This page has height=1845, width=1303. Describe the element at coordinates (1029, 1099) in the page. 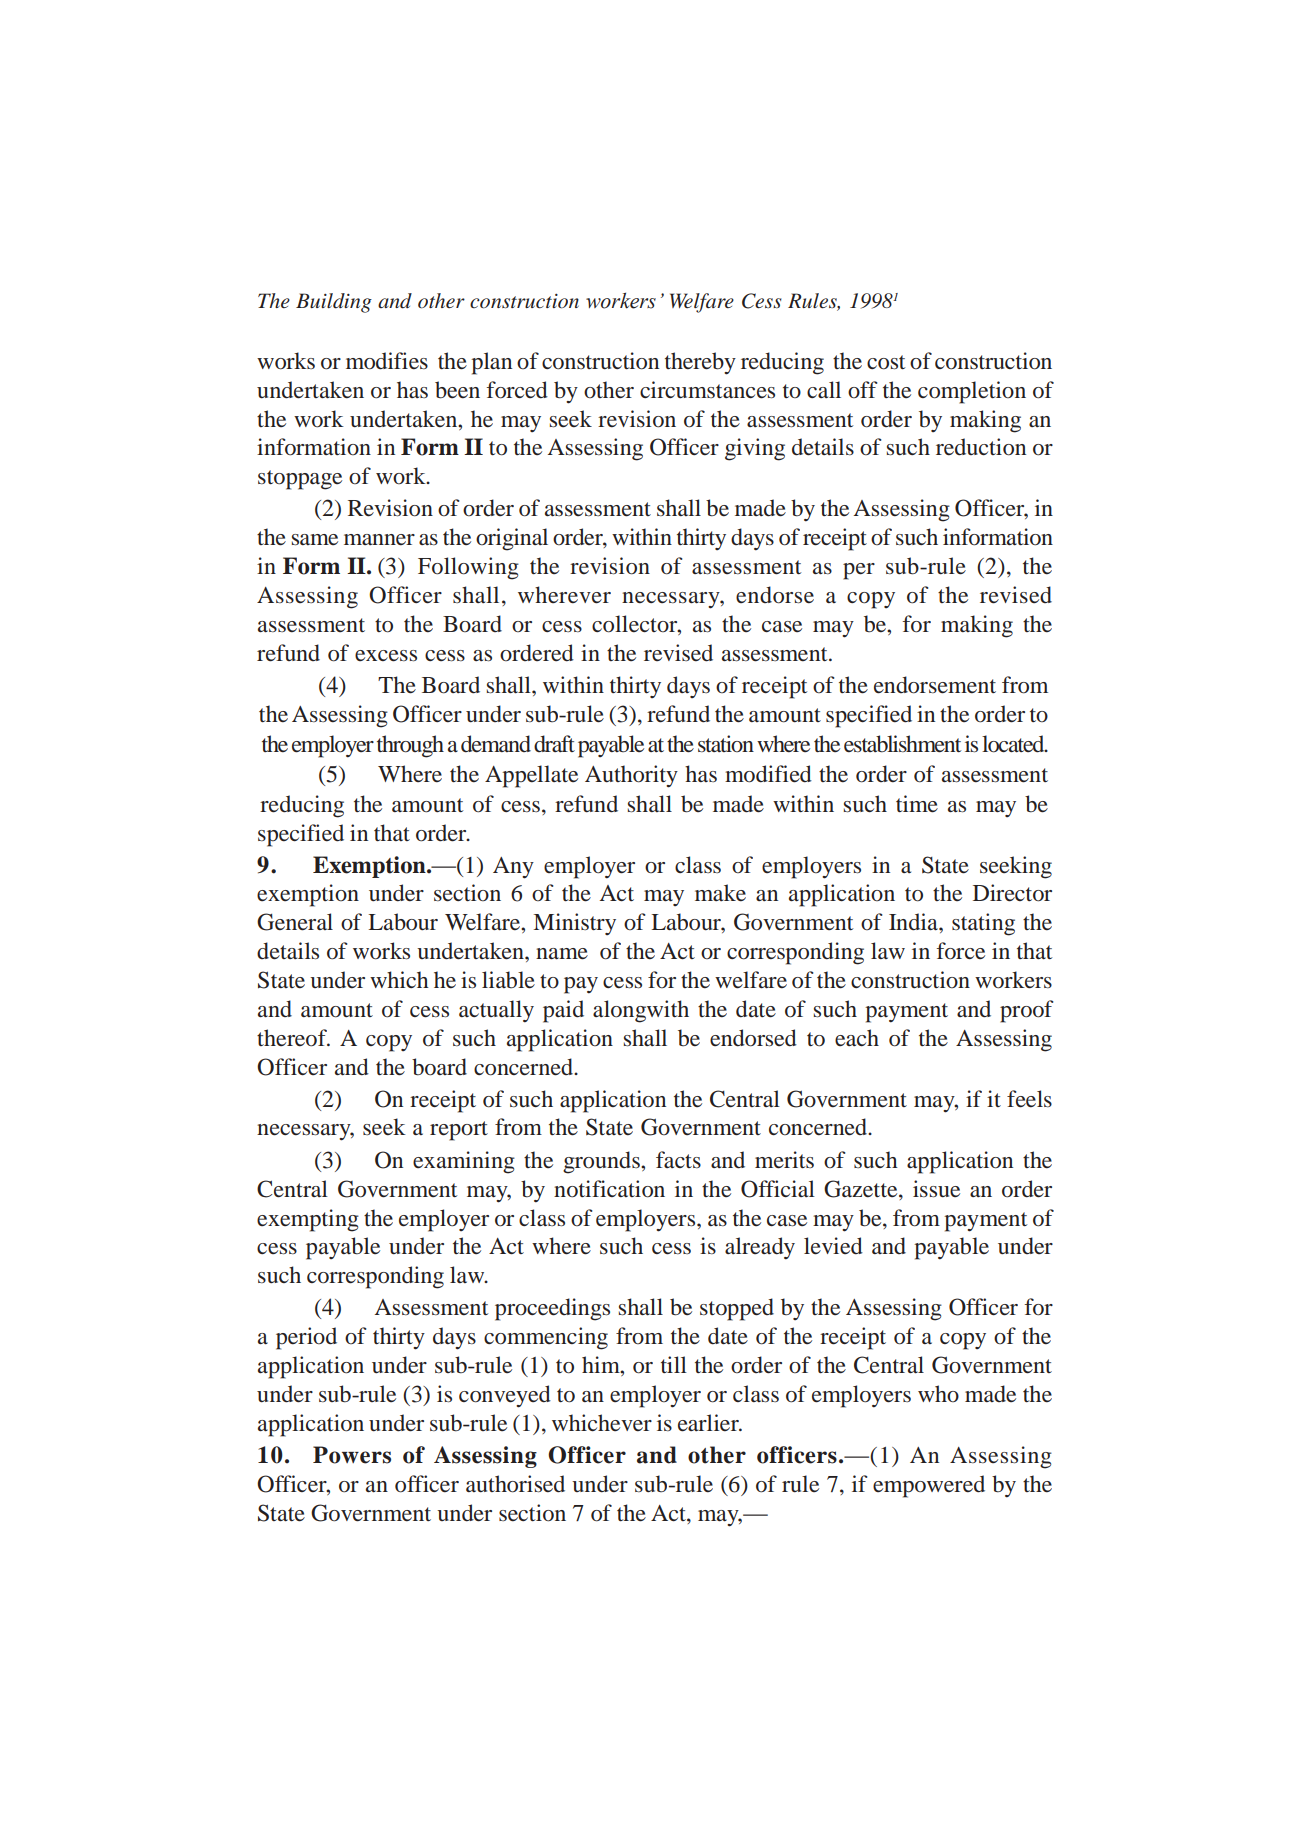

I see `feels` at that location.
